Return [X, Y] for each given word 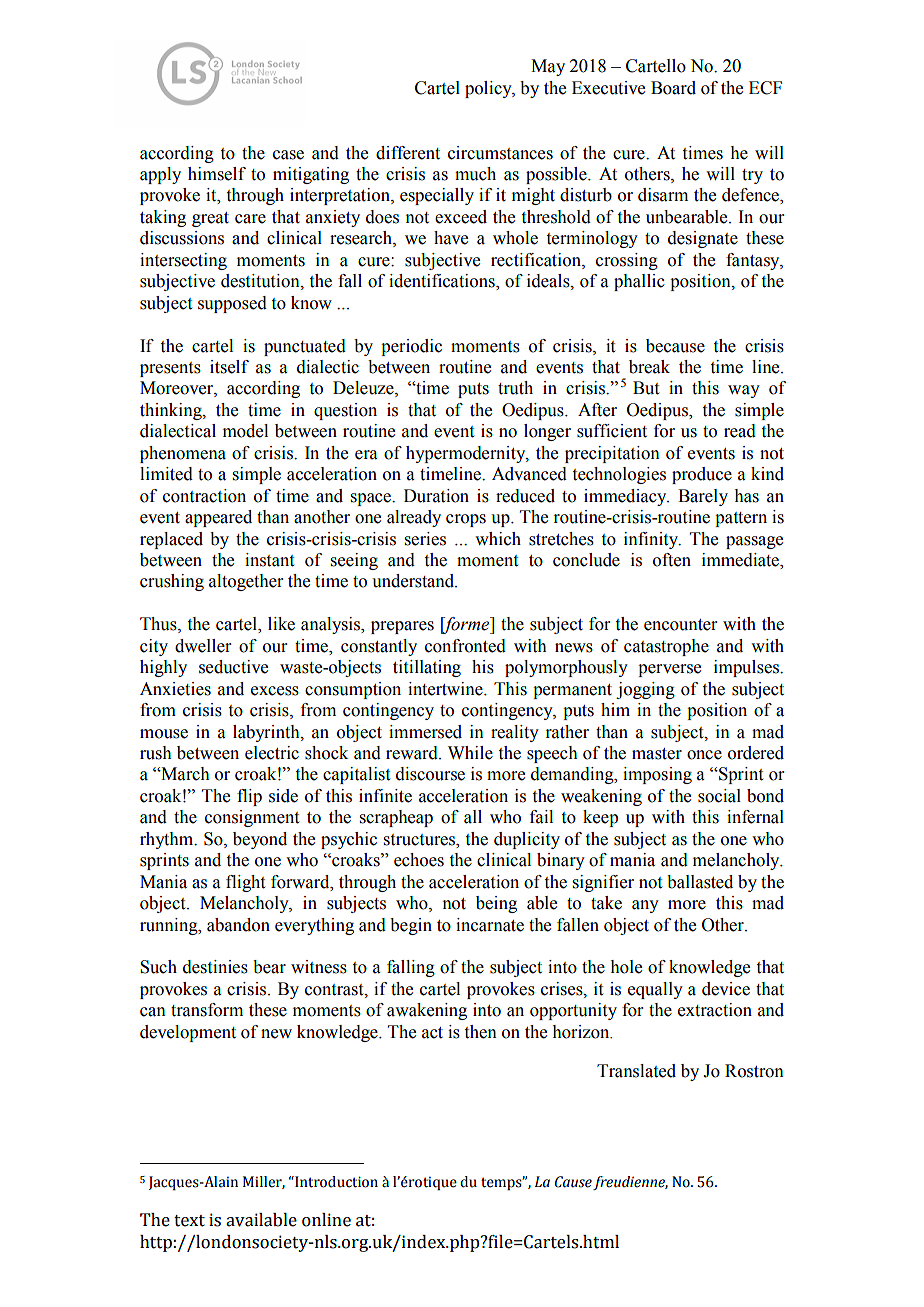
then [481, 1032]
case [288, 155]
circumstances [500, 153]
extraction [715, 1010]
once [704, 755]
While [470, 753]
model [245, 431]
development [188, 1033]
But [646, 388]
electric [272, 753]
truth [515, 388]
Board [673, 88]
